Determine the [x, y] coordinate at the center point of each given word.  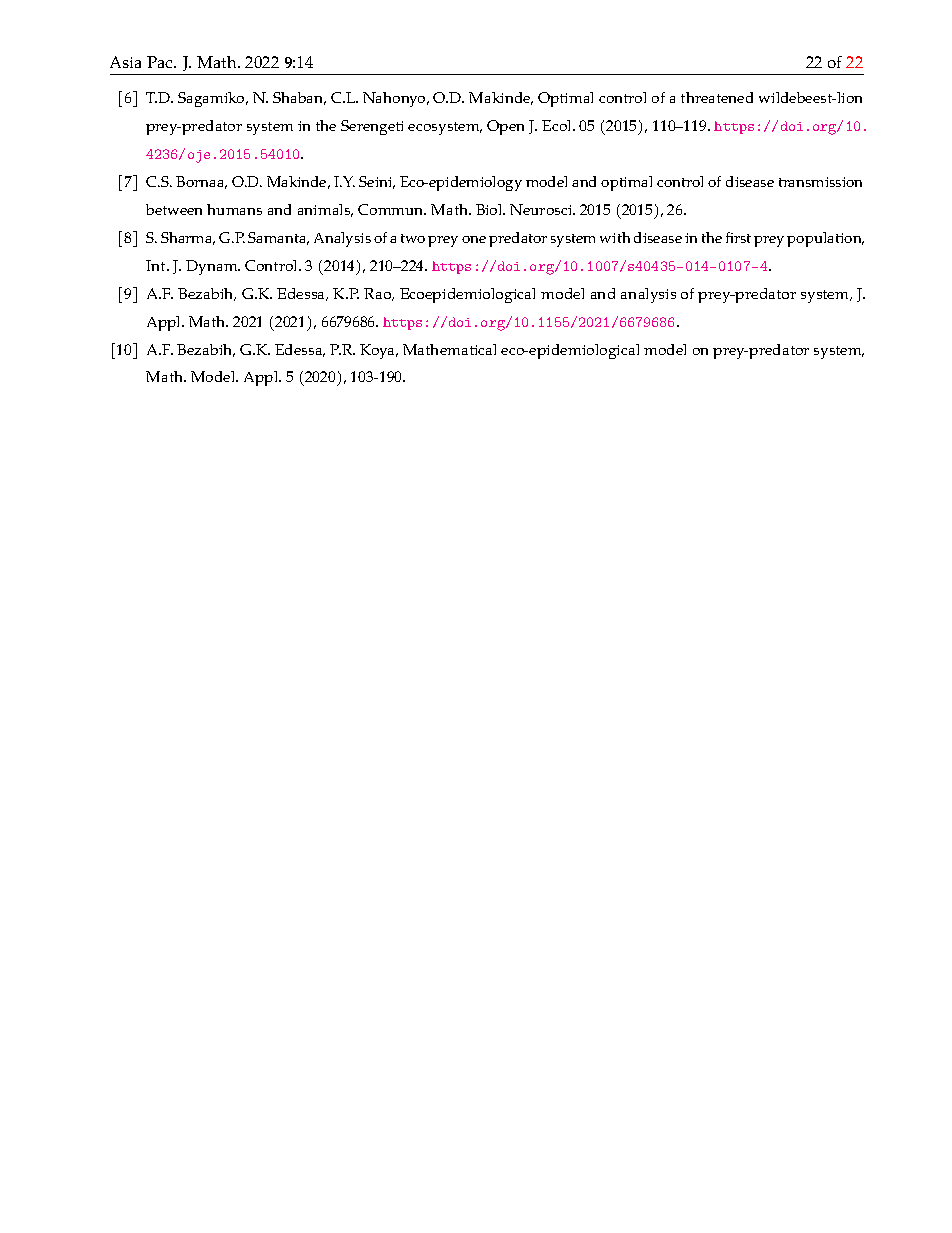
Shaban [299, 98]
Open [505, 127]
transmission [820, 182]
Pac [161, 62]
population [825, 239]
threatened [717, 97]
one [474, 239]
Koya [378, 351]
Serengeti [372, 127]
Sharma [188, 238]
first [738, 237]
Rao [379, 294]
